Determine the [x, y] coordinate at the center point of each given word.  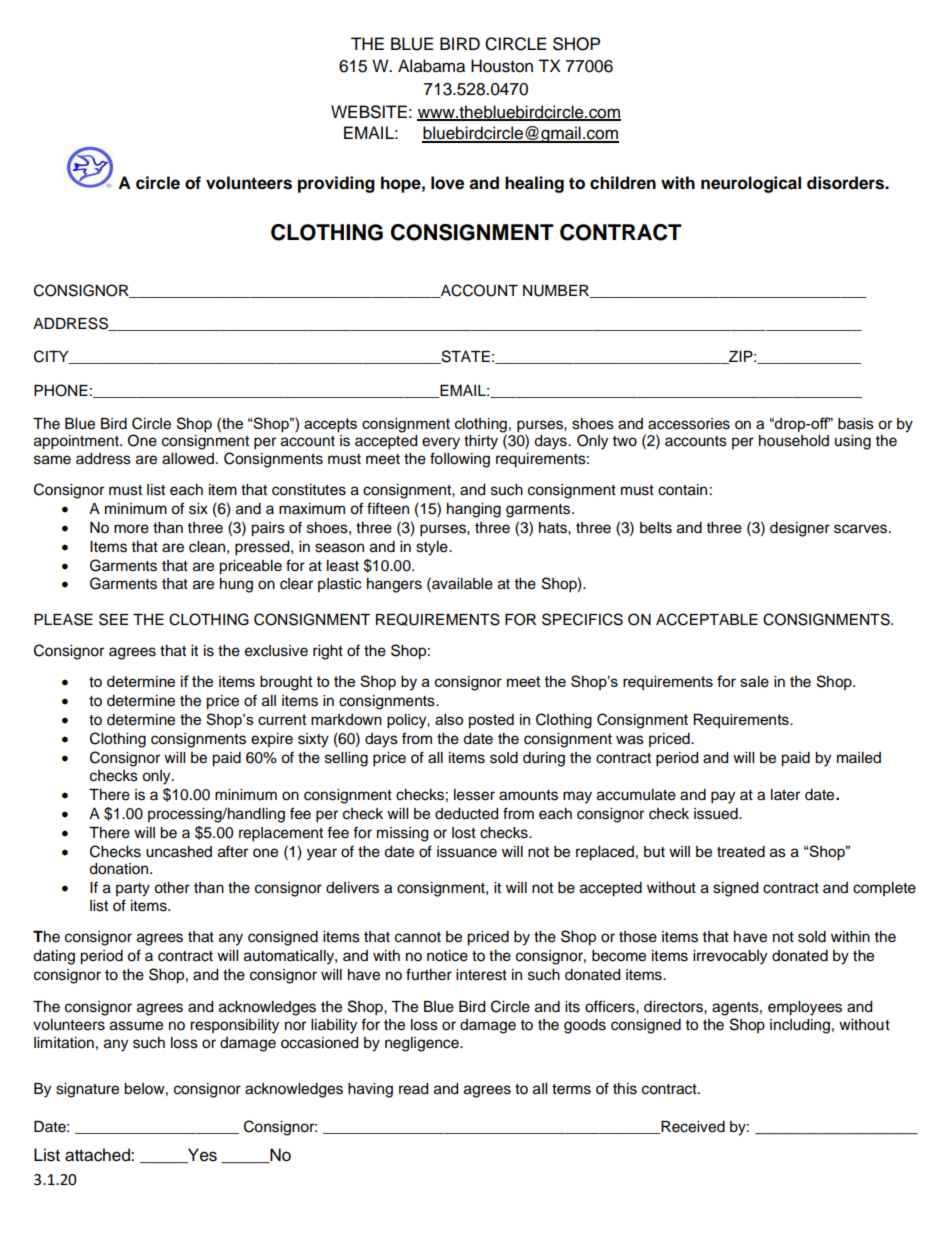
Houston [502, 66]
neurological [751, 184]
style [433, 548]
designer [800, 529]
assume [136, 1026]
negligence [423, 1044]
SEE [113, 619]
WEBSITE [369, 112]
